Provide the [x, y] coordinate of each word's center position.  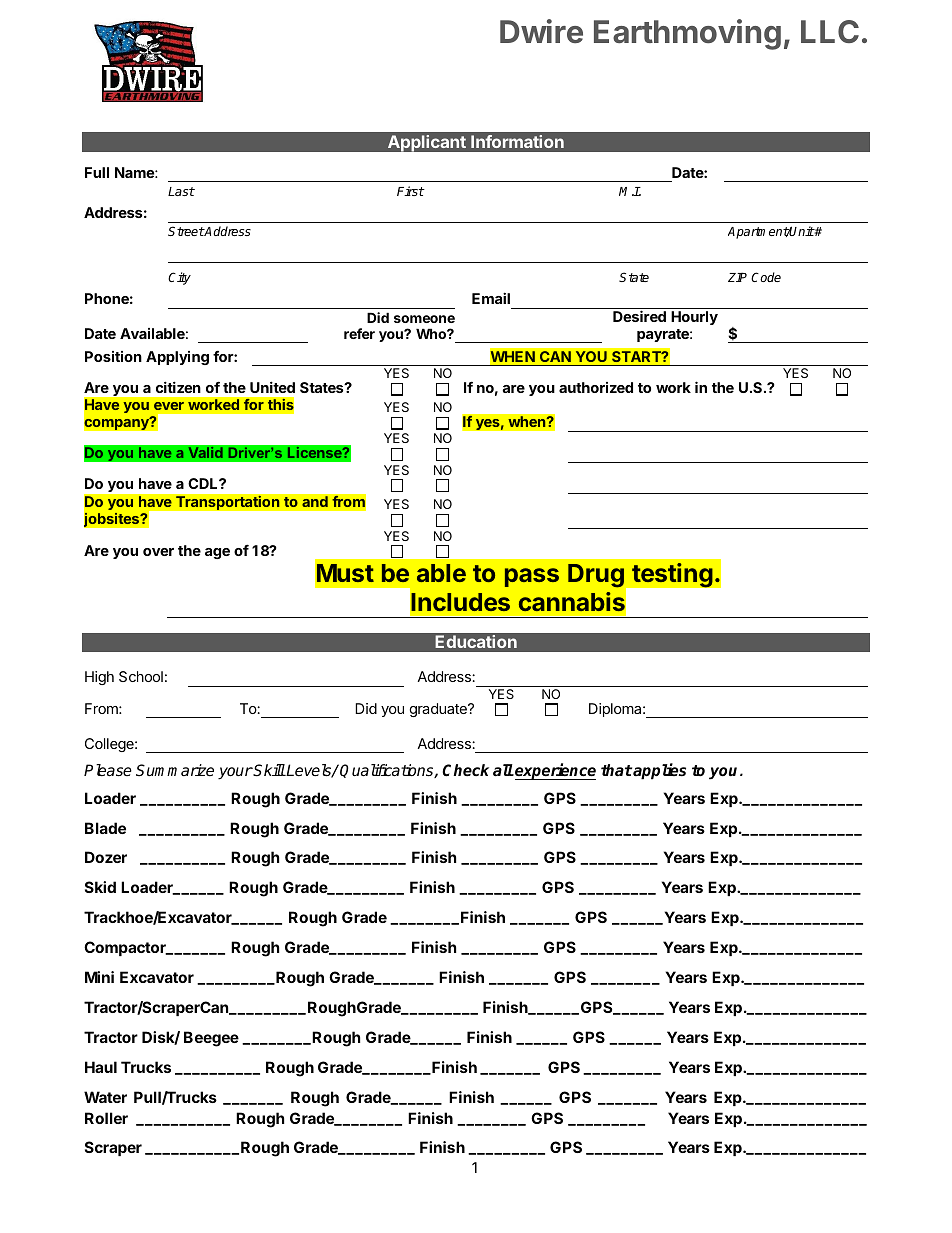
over [158, 552]
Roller [106, 1118]
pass [532, 577]
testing [672, 575]
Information [517, 141]
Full [97, 172]
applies [659, 771]
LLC [830, 31]
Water [105, 1097]
